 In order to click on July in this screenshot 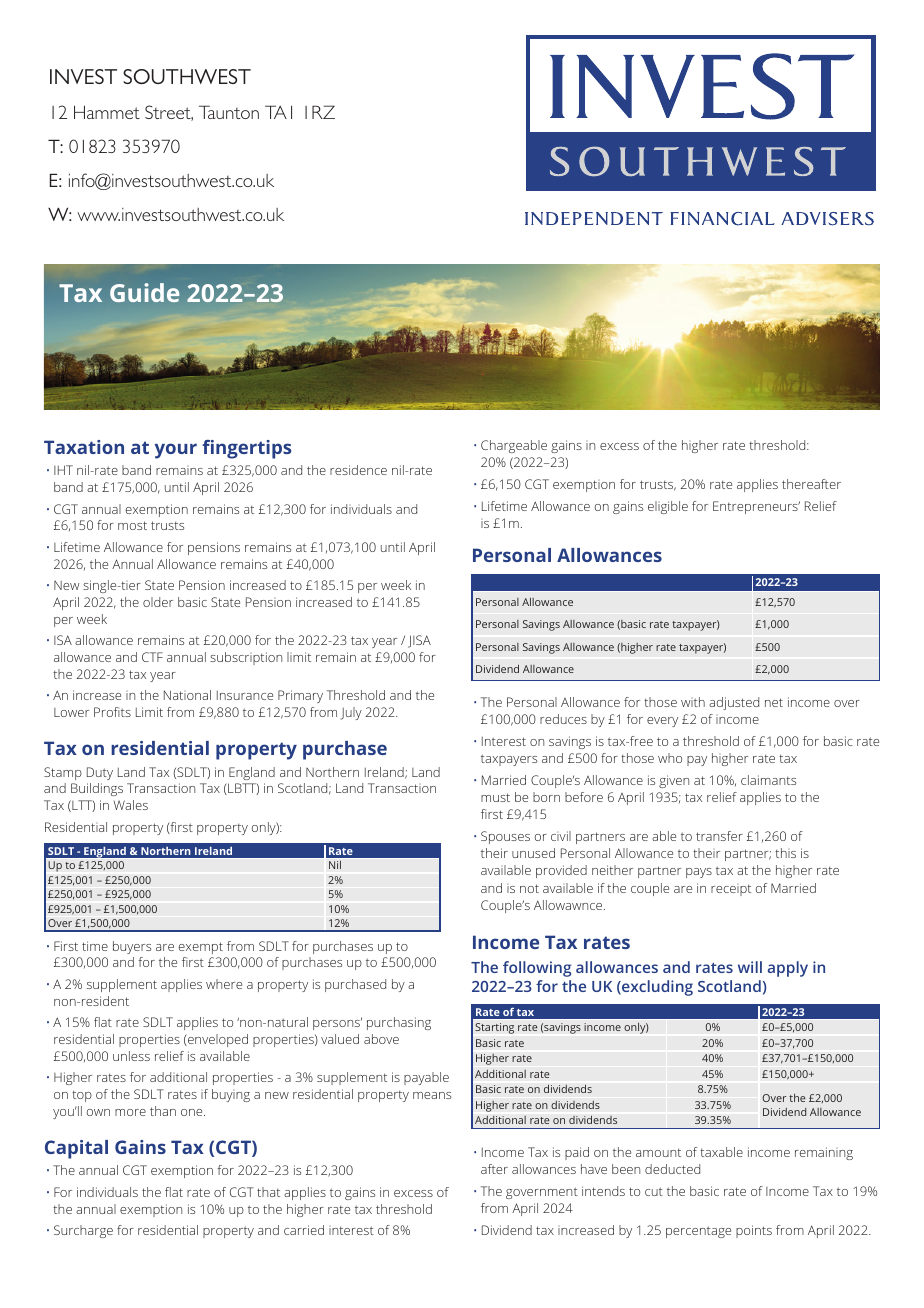, I will do `click(351, 713)`.
